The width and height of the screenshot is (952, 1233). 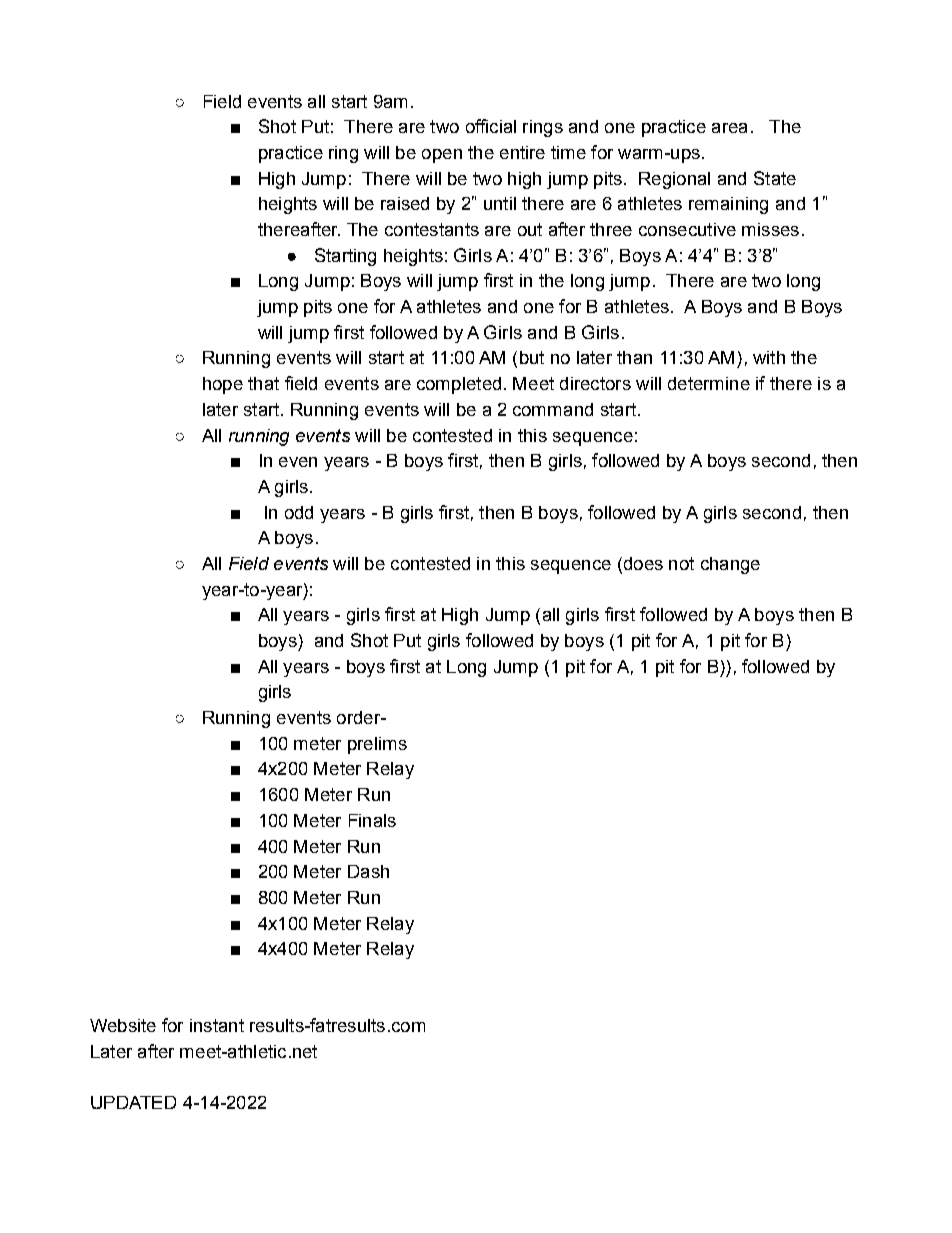 I want to click on raised, so click(x=405, y=203).
